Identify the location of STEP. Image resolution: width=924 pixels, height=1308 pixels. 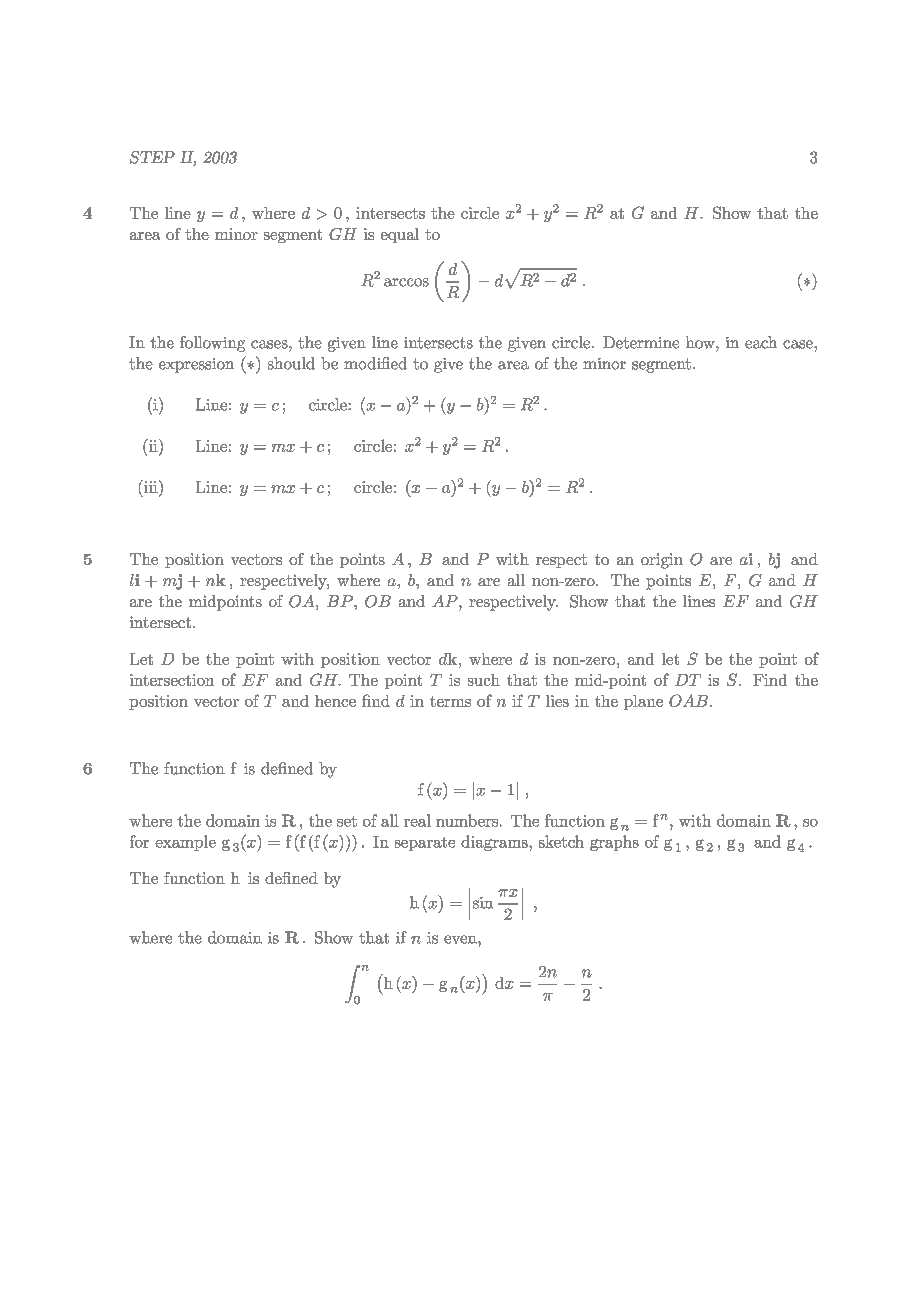
(152, 157).
